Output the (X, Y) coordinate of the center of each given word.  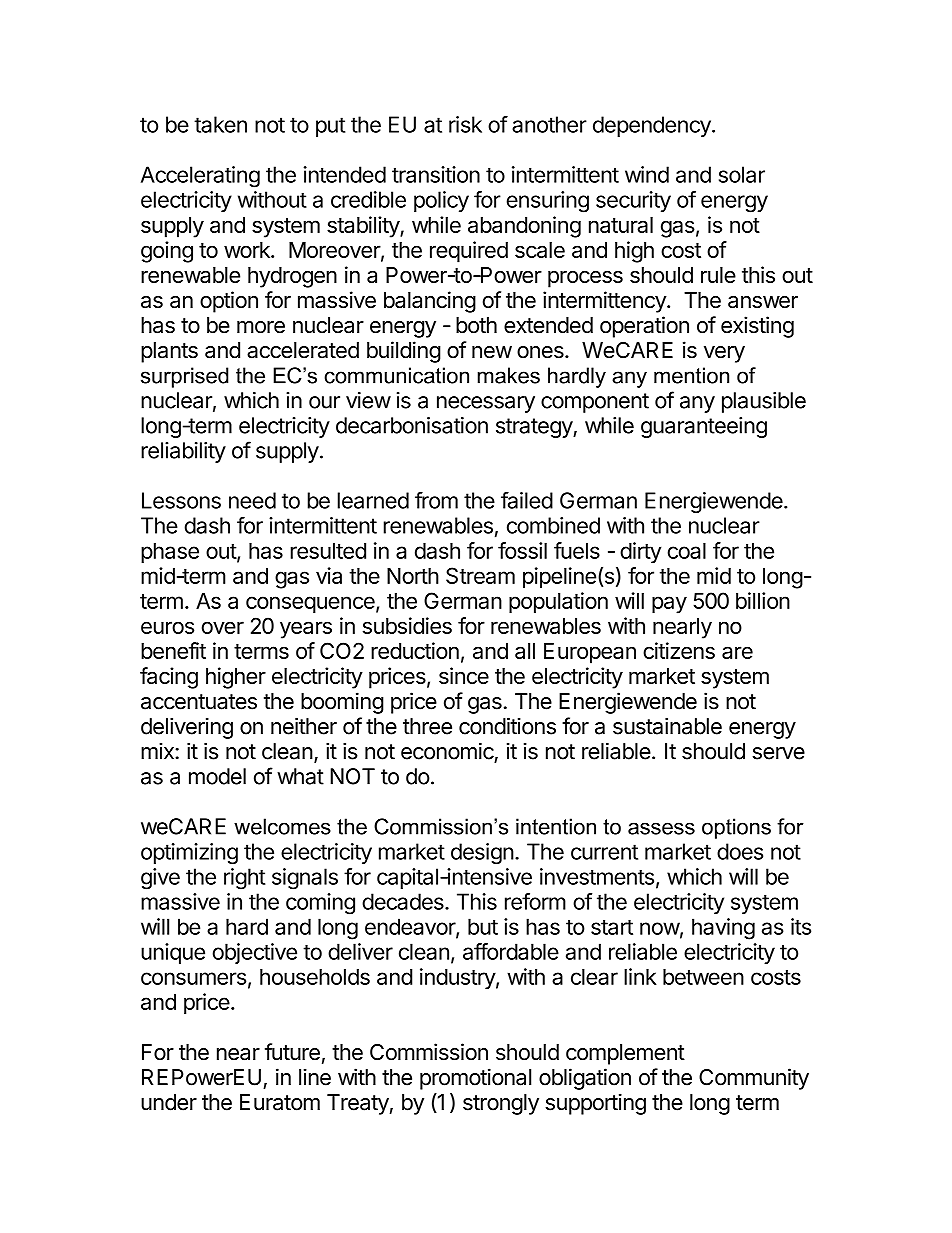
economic (447, 751)
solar (742, 174)
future (292, 1052)
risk (465, 124)
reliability (183, 452)
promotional (475, 1079)
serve (778, 753)
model (217, 776)
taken (220, 124)
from (436, 500)
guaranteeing (704, 427)
